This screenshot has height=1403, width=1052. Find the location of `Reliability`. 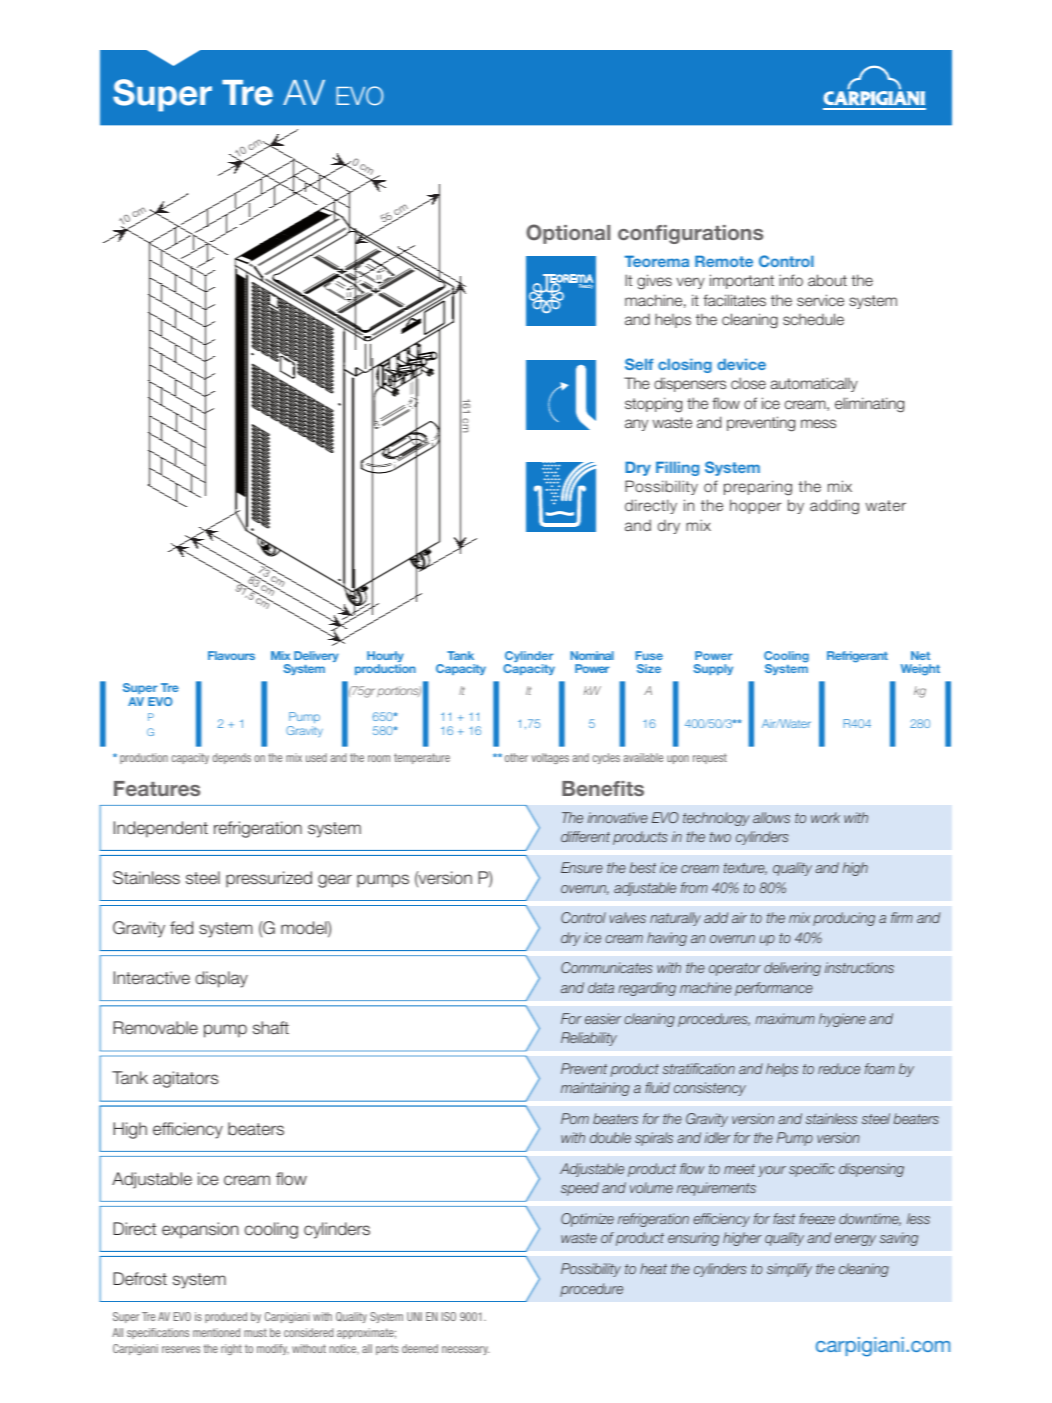

Reliability is located at coordinates (589, 1039).
